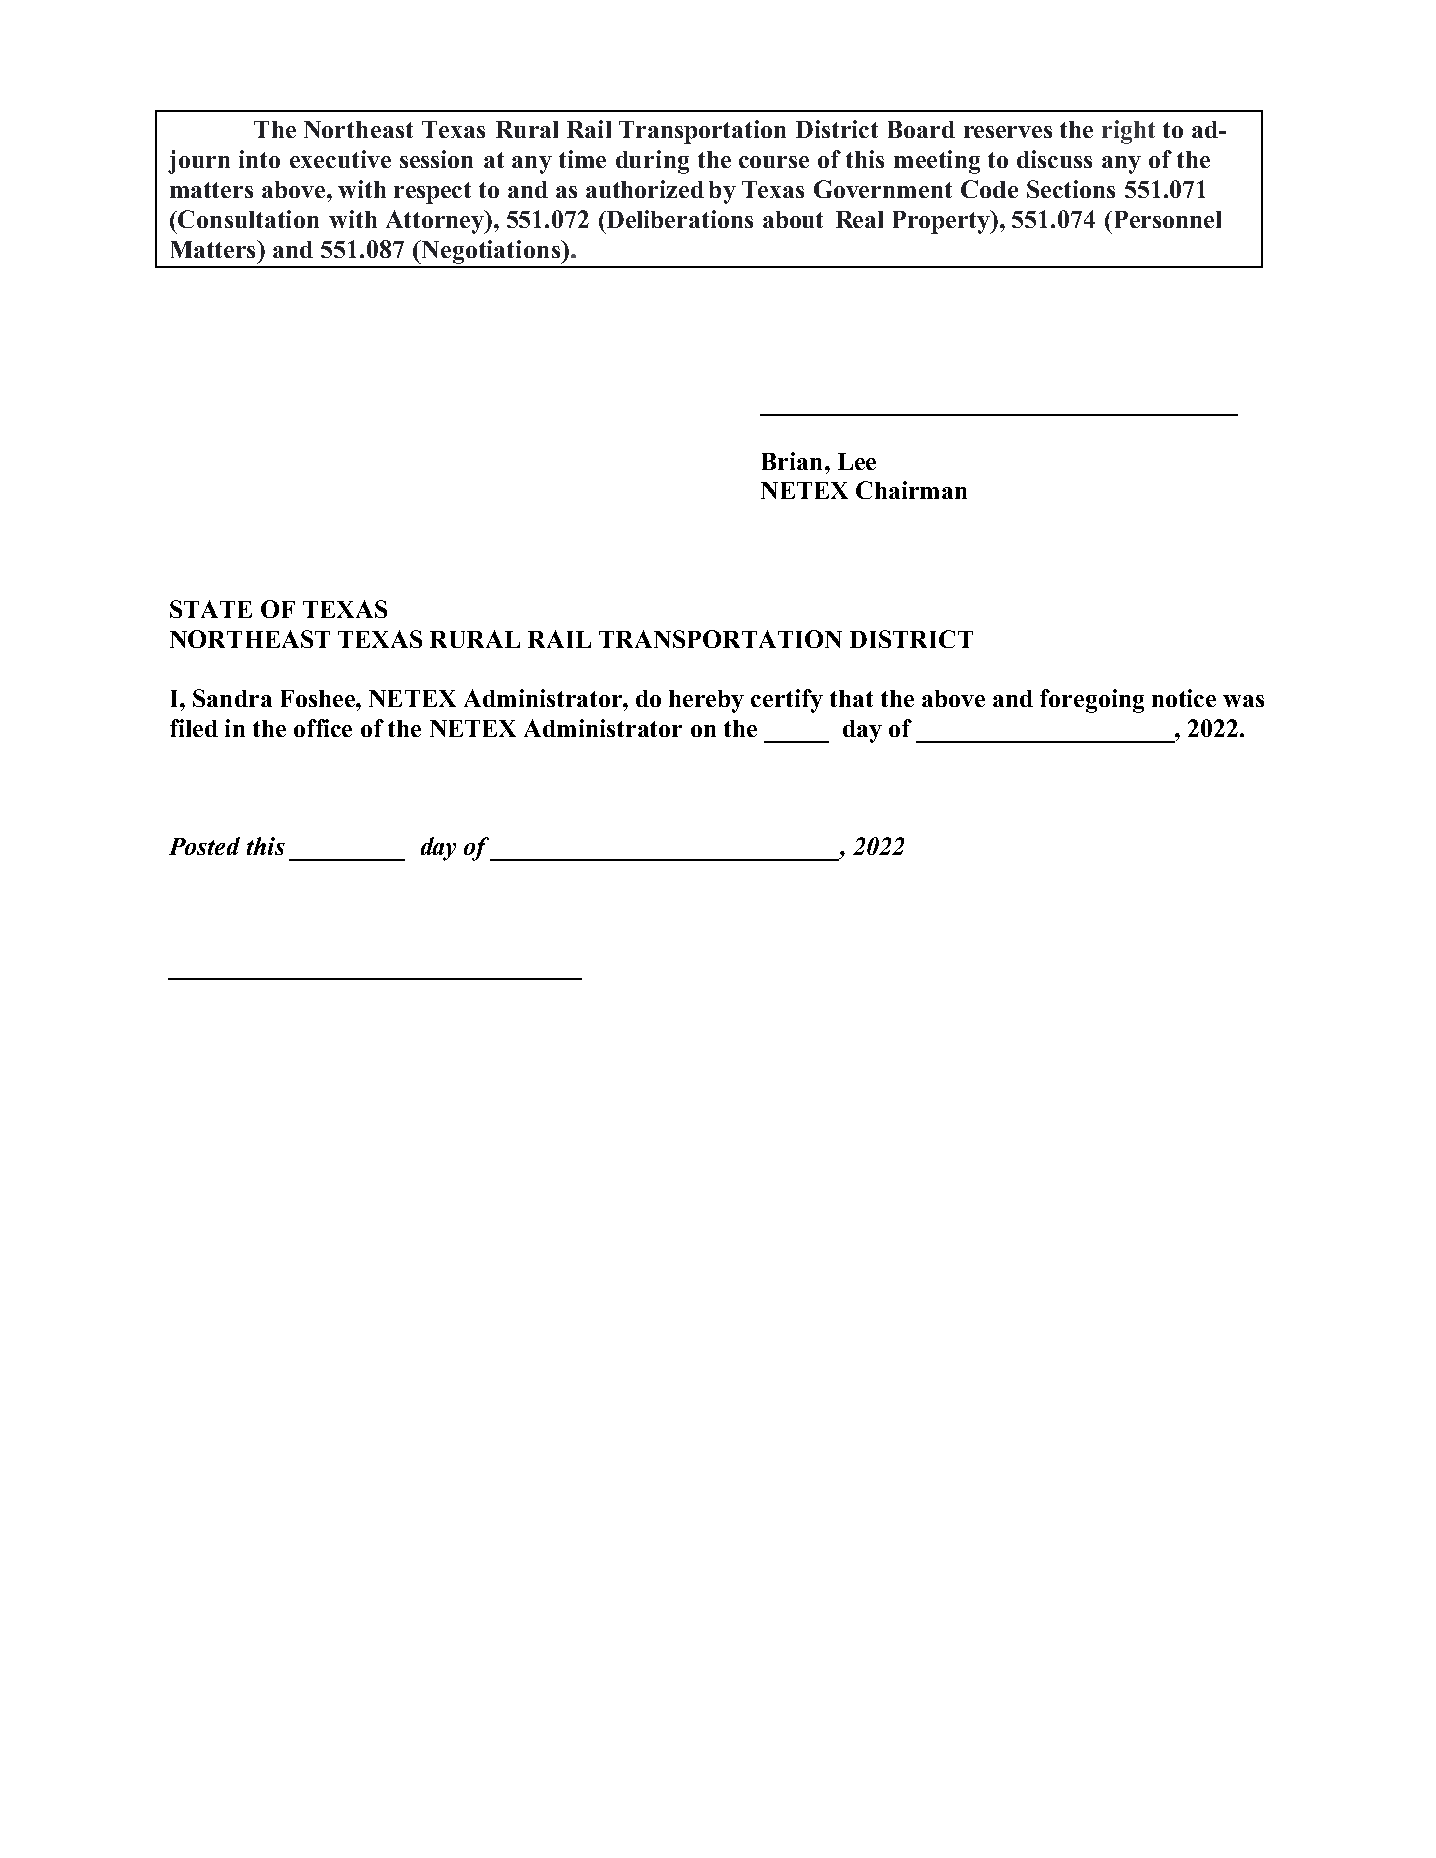 This page has height=1858, width=1436. I want to click on STATE, so click(211, 609).
